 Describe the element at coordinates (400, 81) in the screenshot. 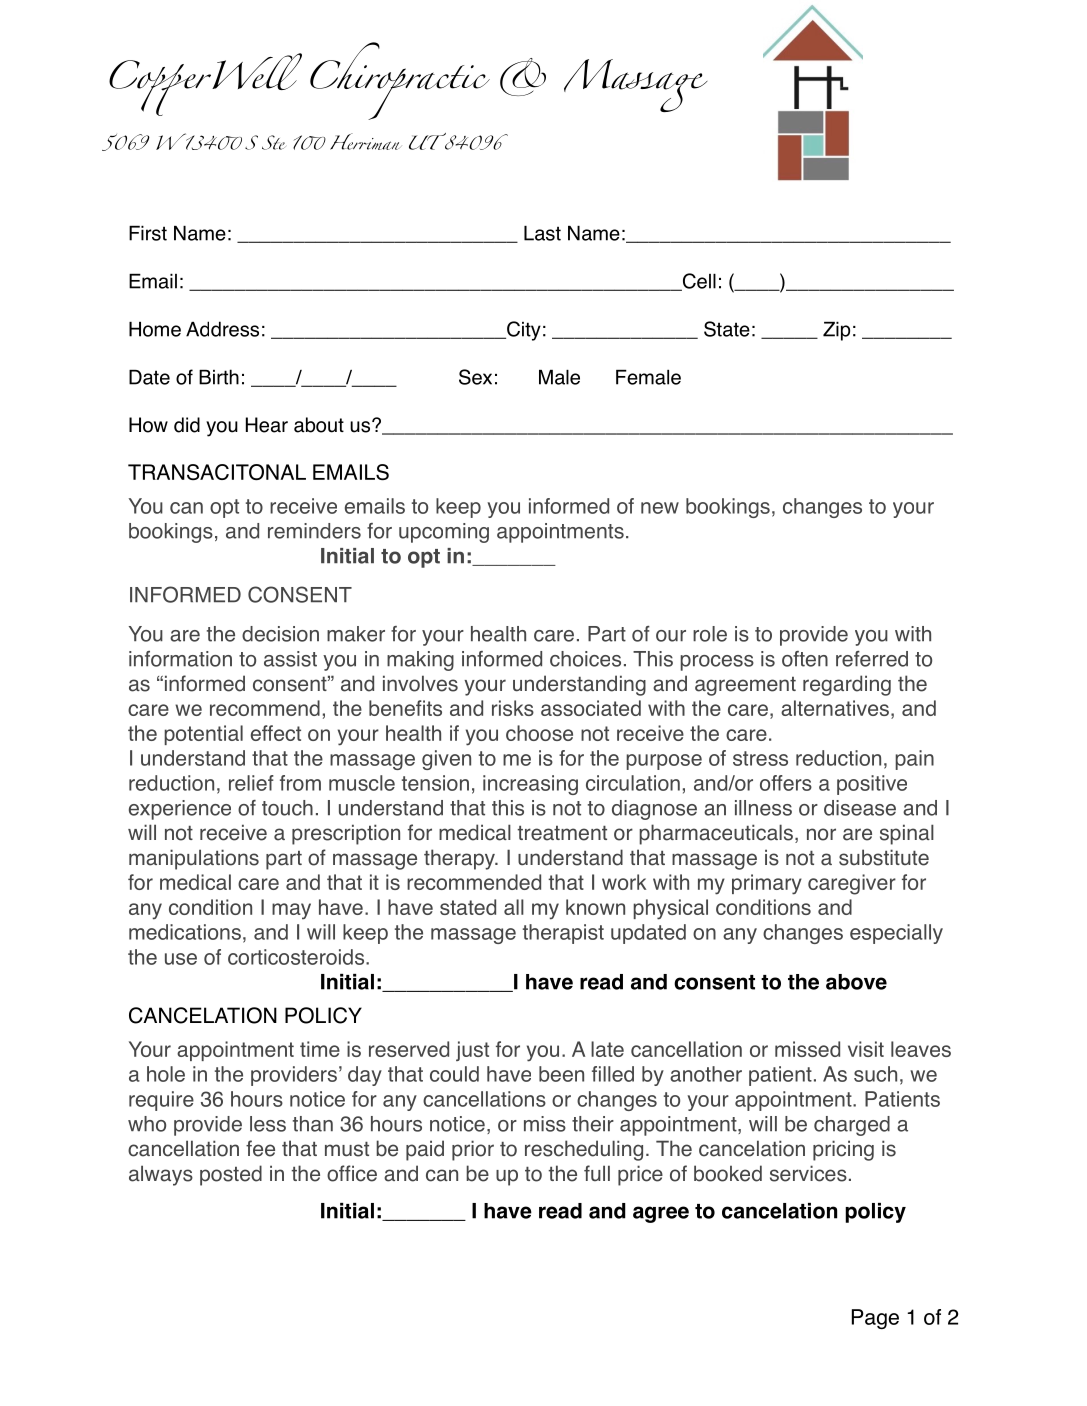

I see `Chiropractic` at that location.
